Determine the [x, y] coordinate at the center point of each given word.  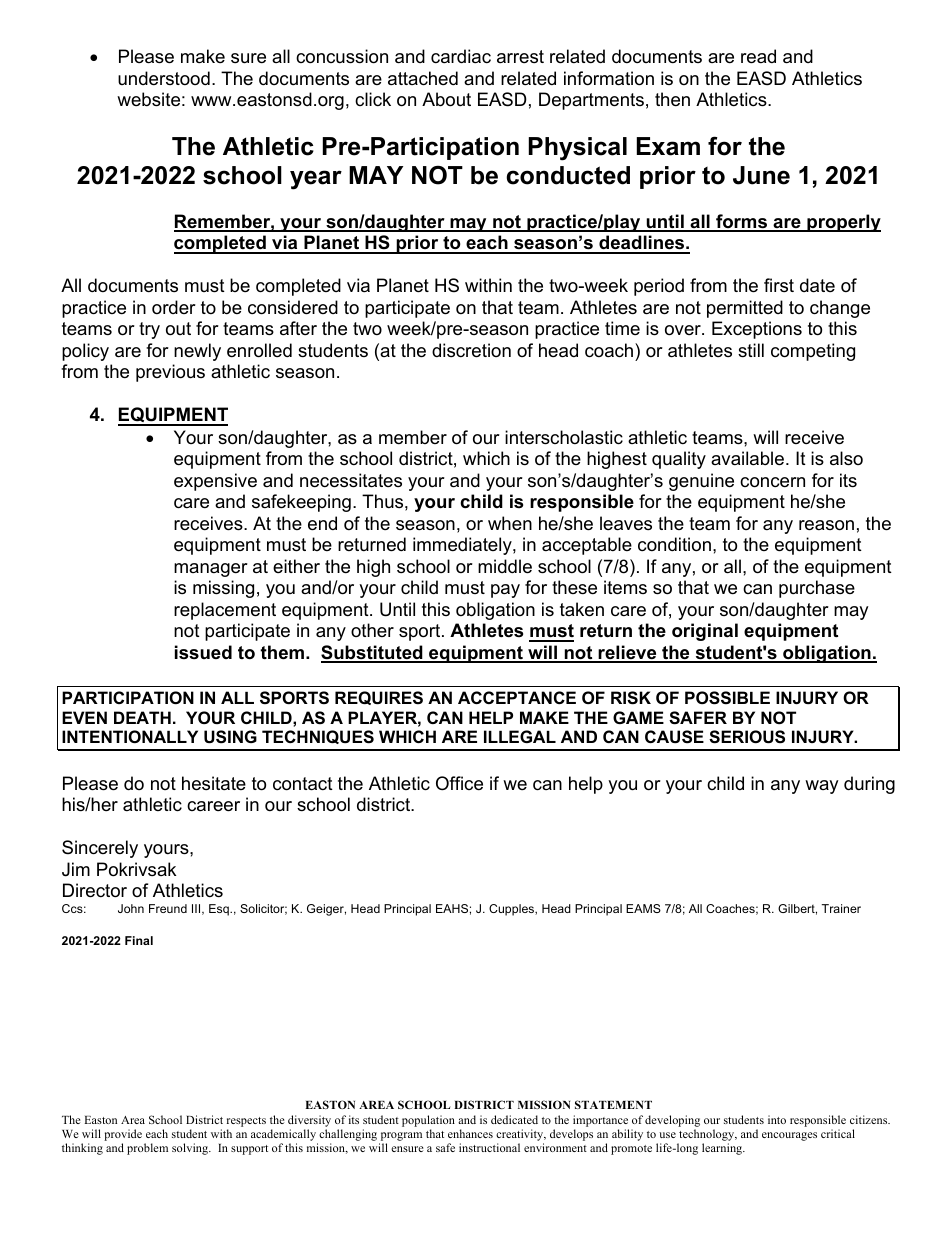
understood [164, 78]
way [822, 787]
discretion [471, 350]
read [758, 56]
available [747, 458]
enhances [470, 1133]
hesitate [214, 783]
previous [170, 373]
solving [191, 1149]
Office [459, 783]
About [446, 99]
